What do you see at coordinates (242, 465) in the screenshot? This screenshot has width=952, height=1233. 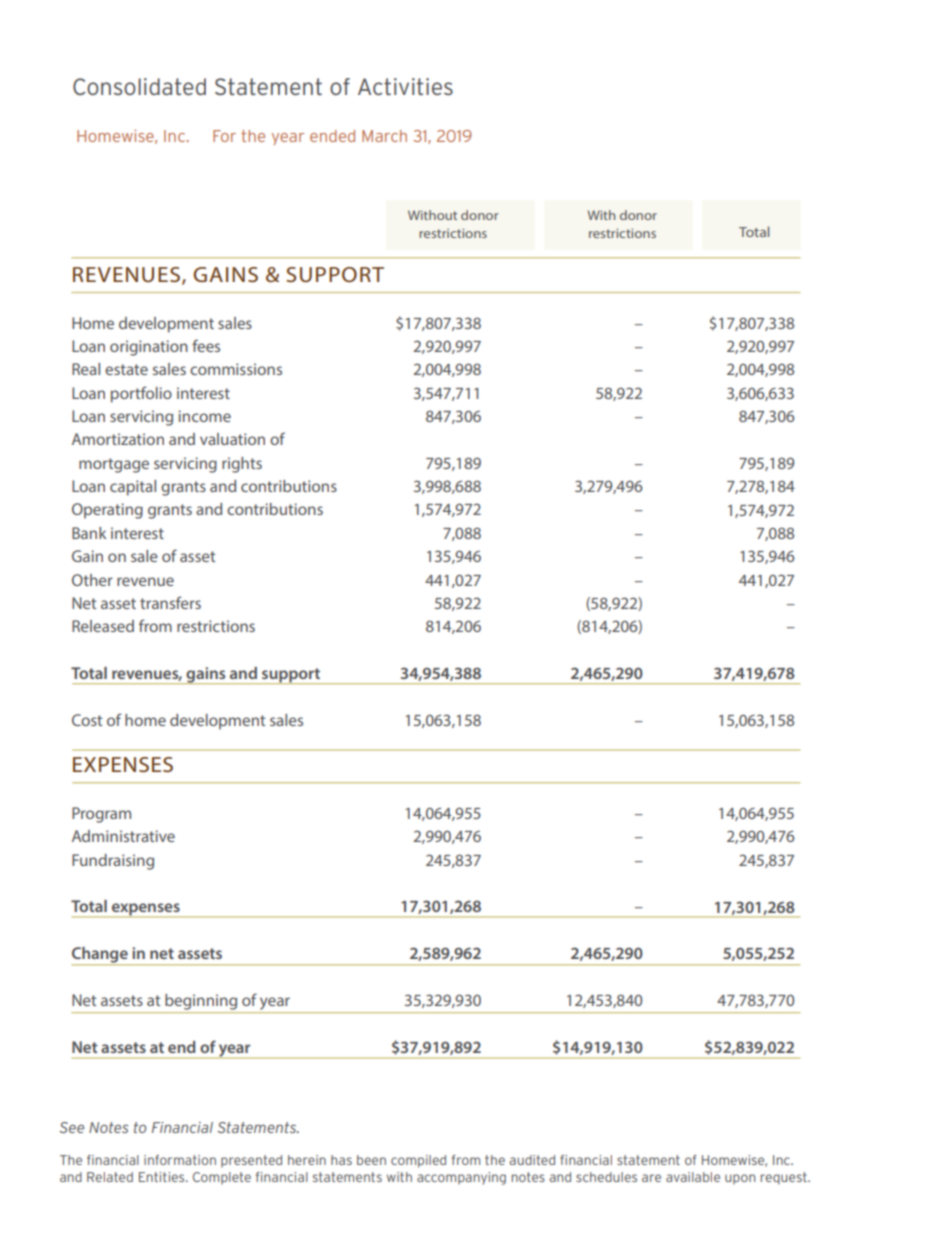 I see `rights` at bounding box center [242, 465].
